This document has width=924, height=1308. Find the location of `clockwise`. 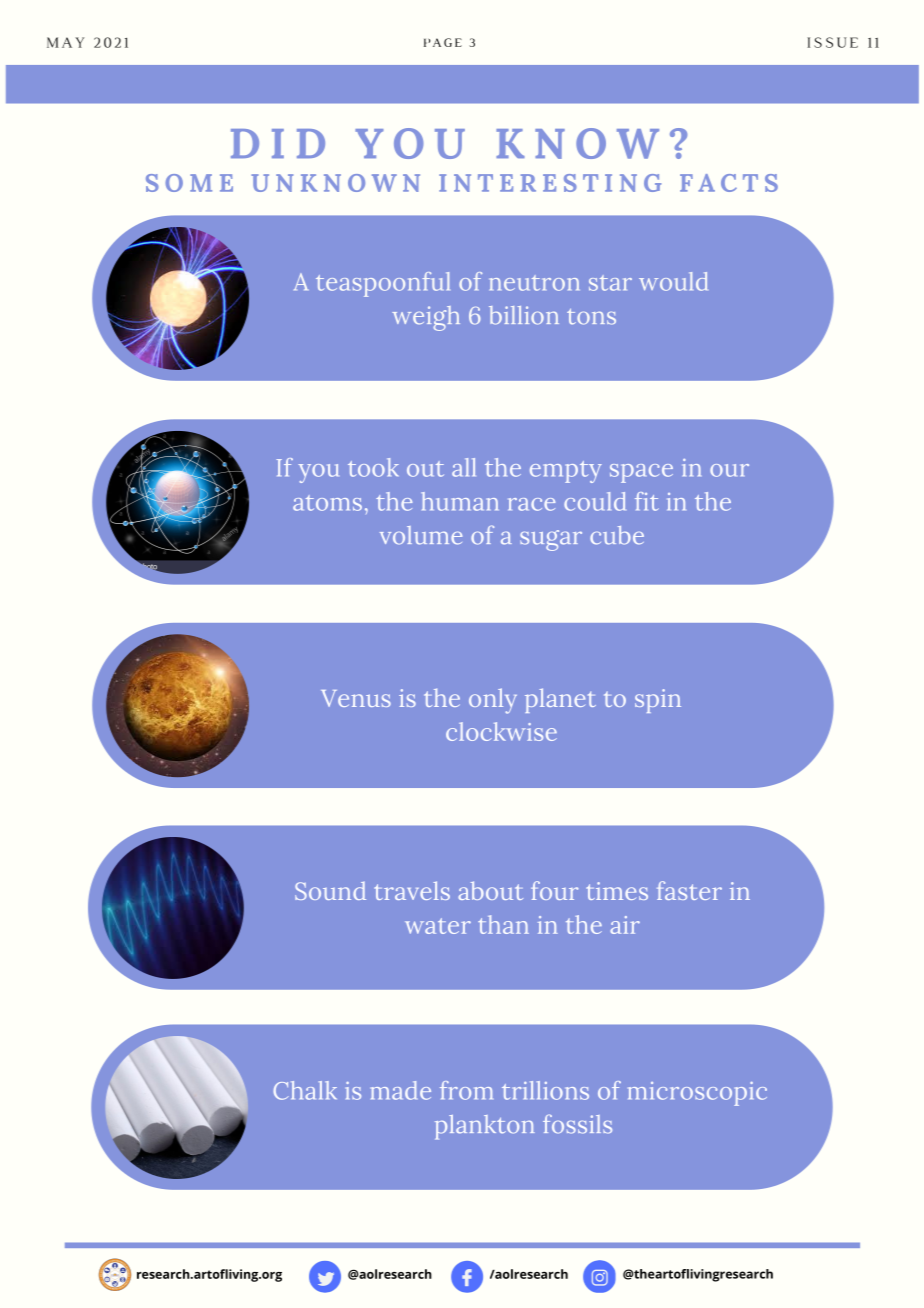

clockwise is located at coordinates (501, 731).
